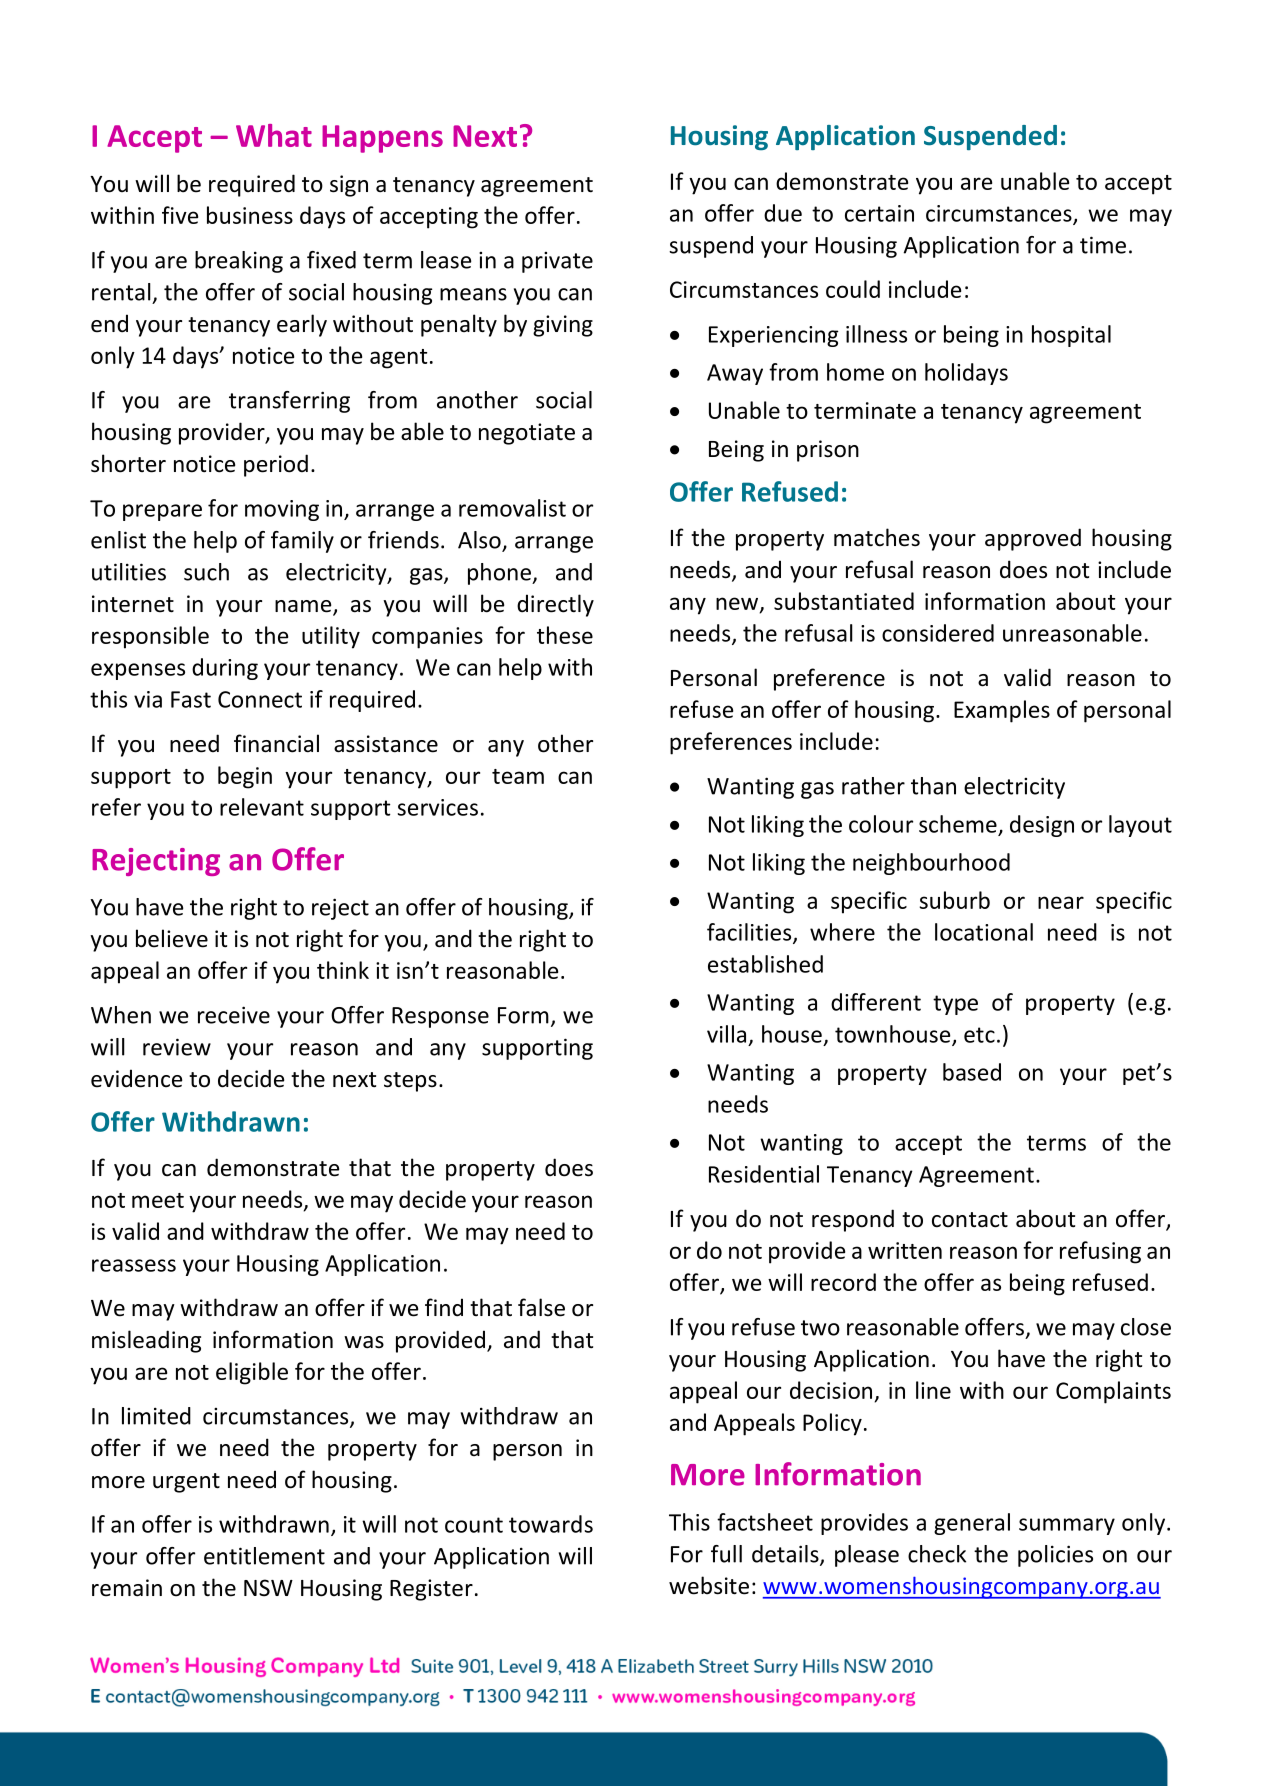 The image size is (1262, 1786). I want to click on time, so click(1103, 245).
